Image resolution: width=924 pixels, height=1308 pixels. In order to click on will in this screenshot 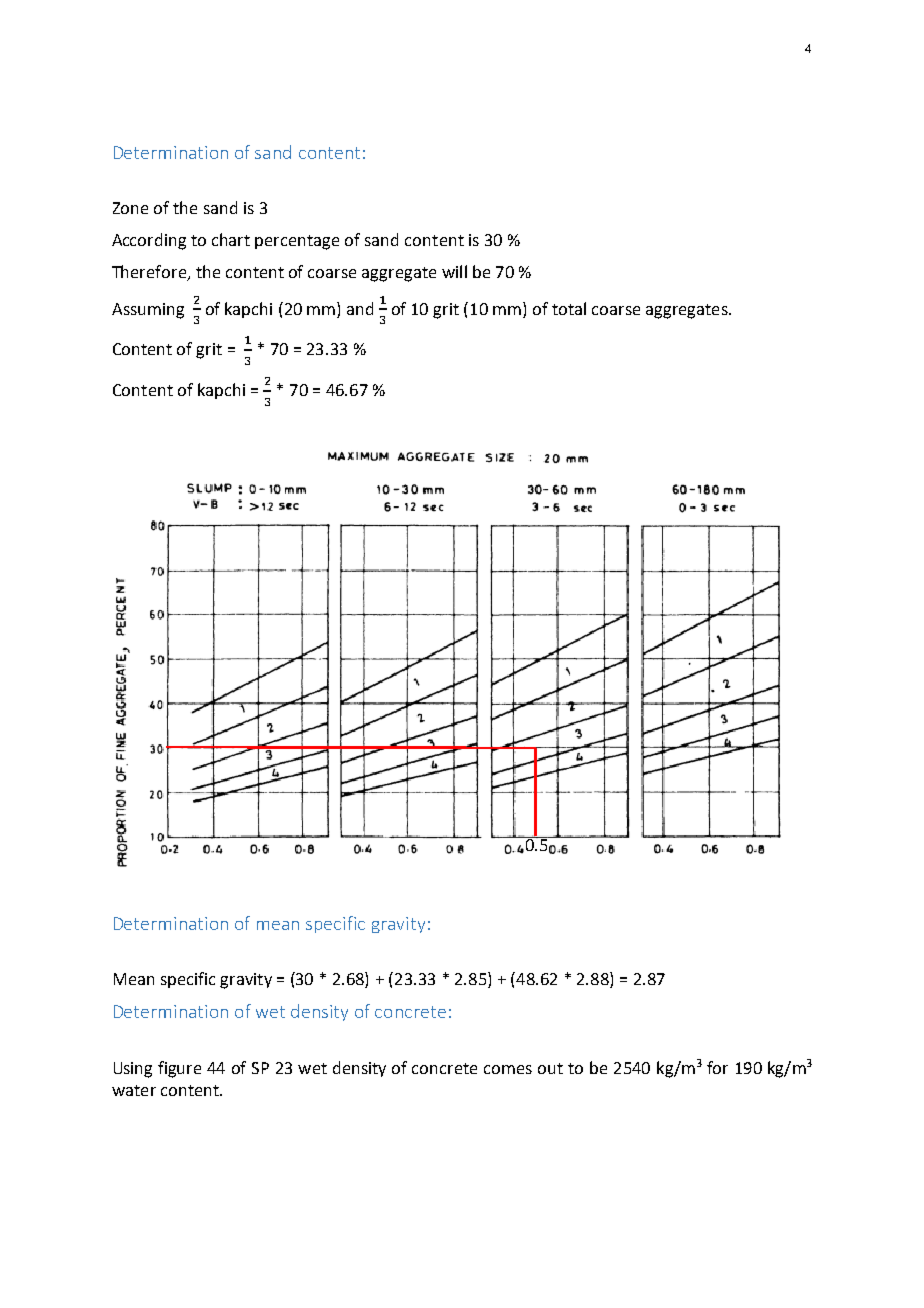, I will do `click(454, 271)`.
